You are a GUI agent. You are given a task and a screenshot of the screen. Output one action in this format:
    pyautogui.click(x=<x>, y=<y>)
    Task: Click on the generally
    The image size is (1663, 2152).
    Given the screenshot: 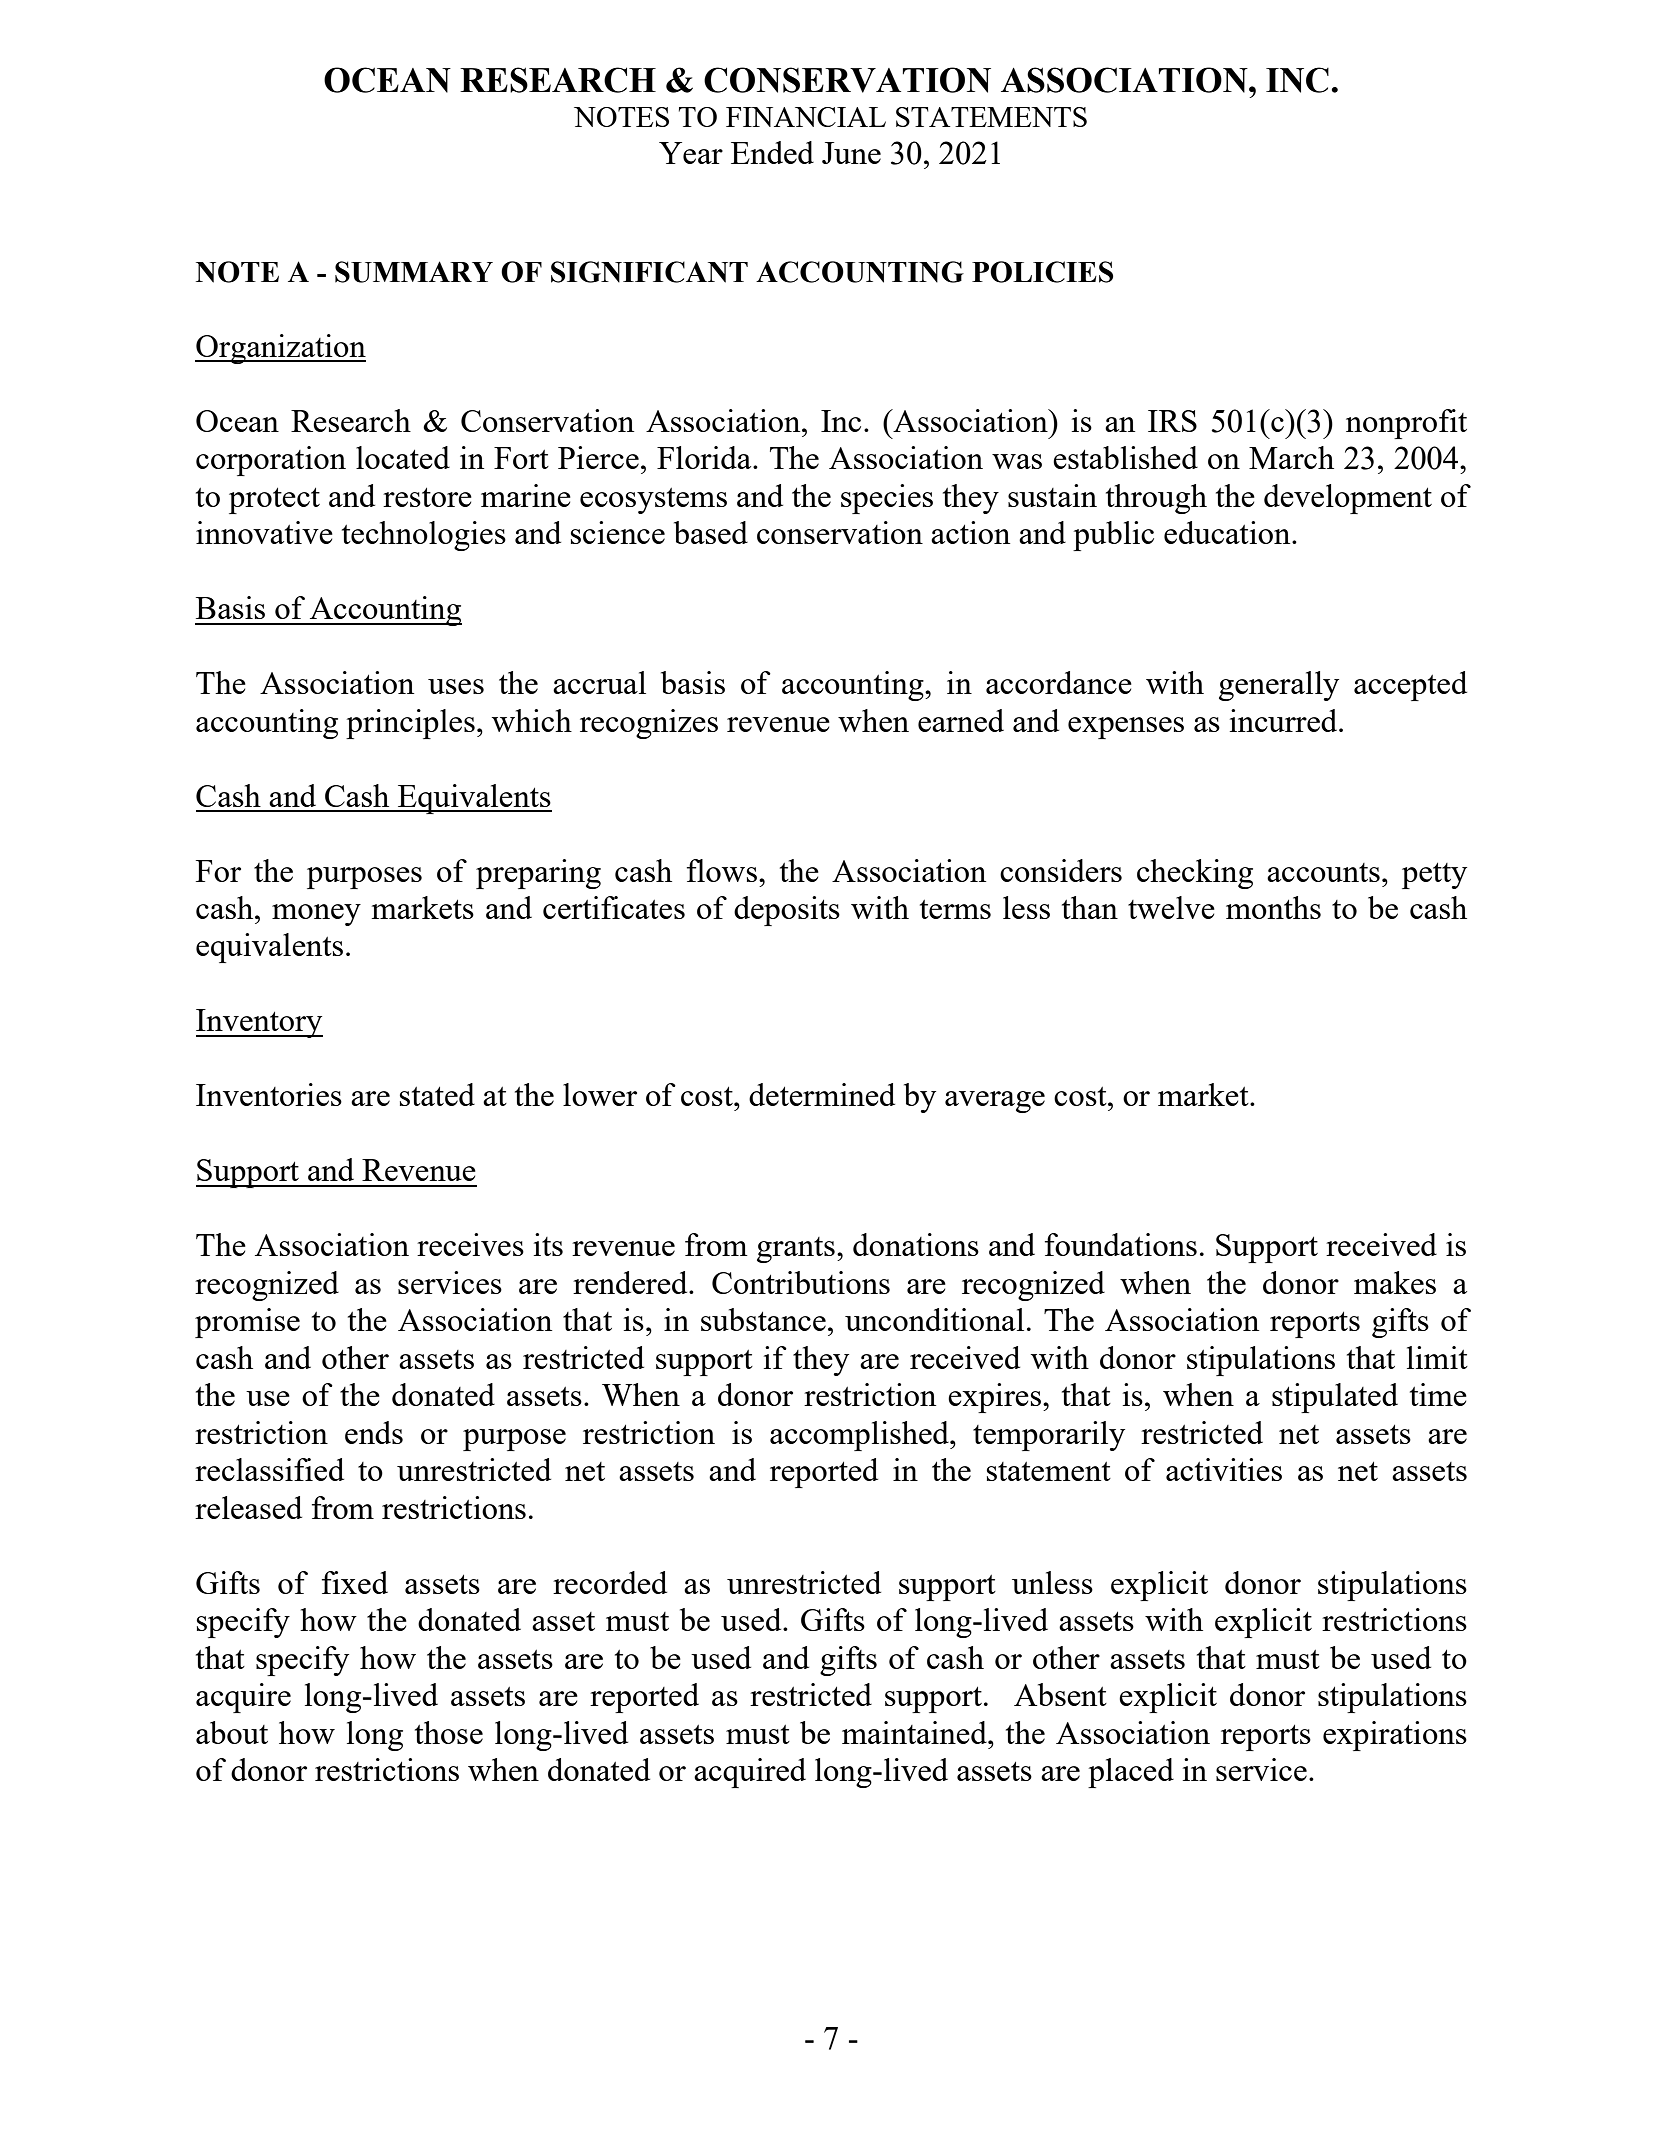 What is the action you would take?
    pyautogui.click(x=1279, y=686)
